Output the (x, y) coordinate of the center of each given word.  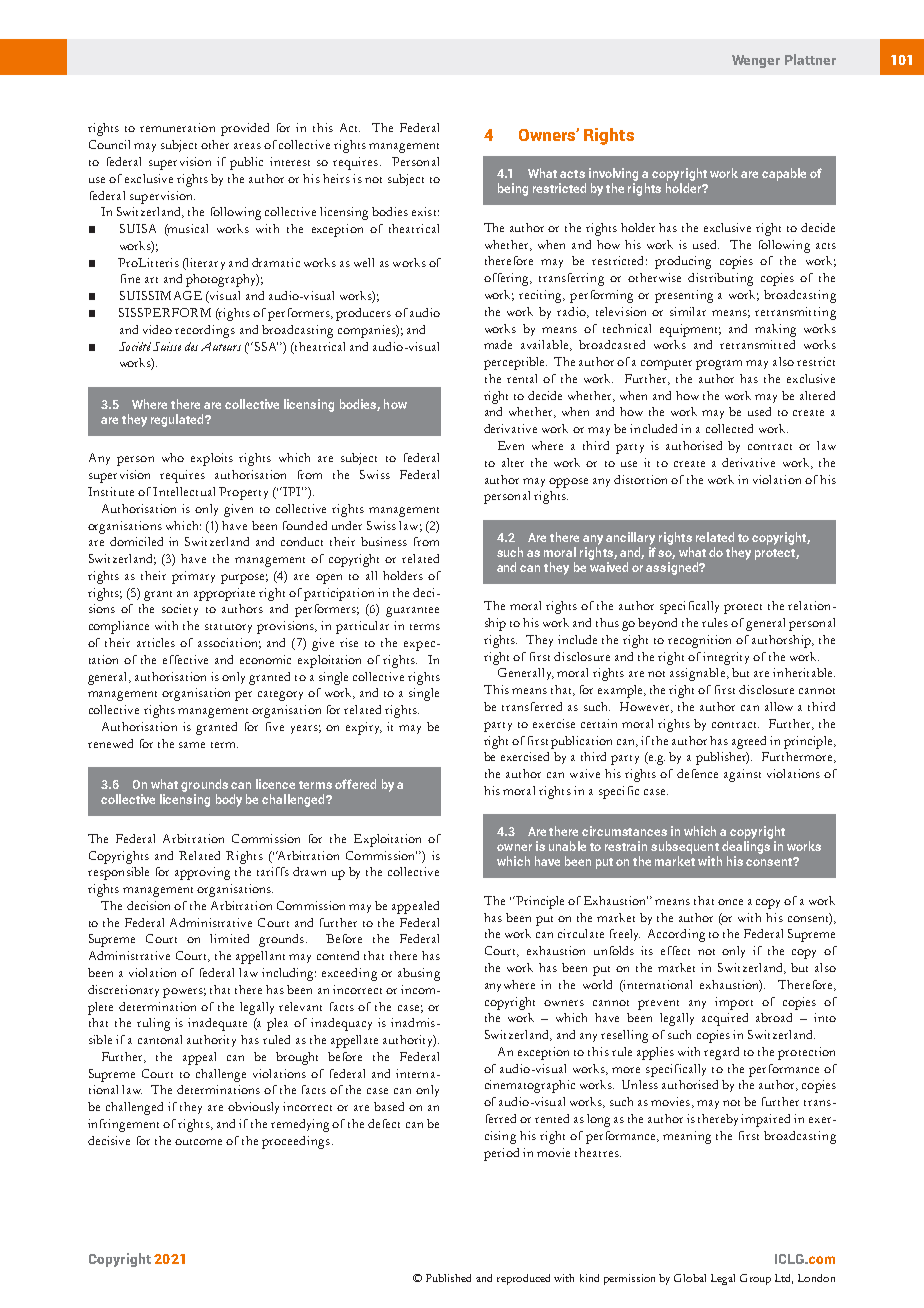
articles (156, 642)
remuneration (177, 127)
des (191, 346)
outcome (198, 1142)
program (719, 365)
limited (229, 938)
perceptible (515, 363)
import (734, 1003)
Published (448, 1278)
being (513, 189)
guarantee (412, 612)
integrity (726, 658)
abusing (419, 974)
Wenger (756, 61)
